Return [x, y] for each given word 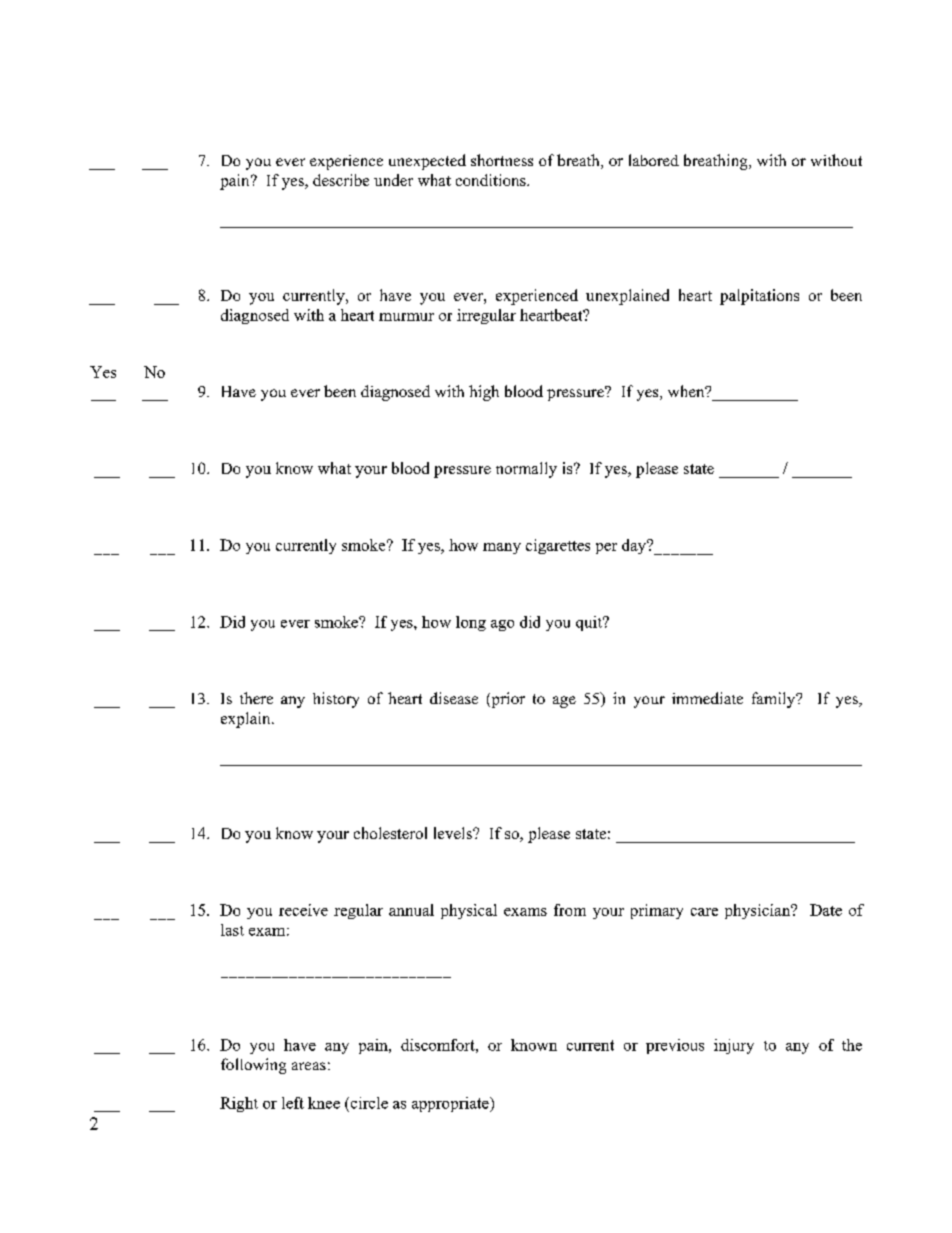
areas [309, 1066]
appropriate [451, 1104]
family [775, 700]
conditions [492, 180]
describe [341, 180]
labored [654, 160]
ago [502, 625]
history [336, 700]
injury [734, 1046]
